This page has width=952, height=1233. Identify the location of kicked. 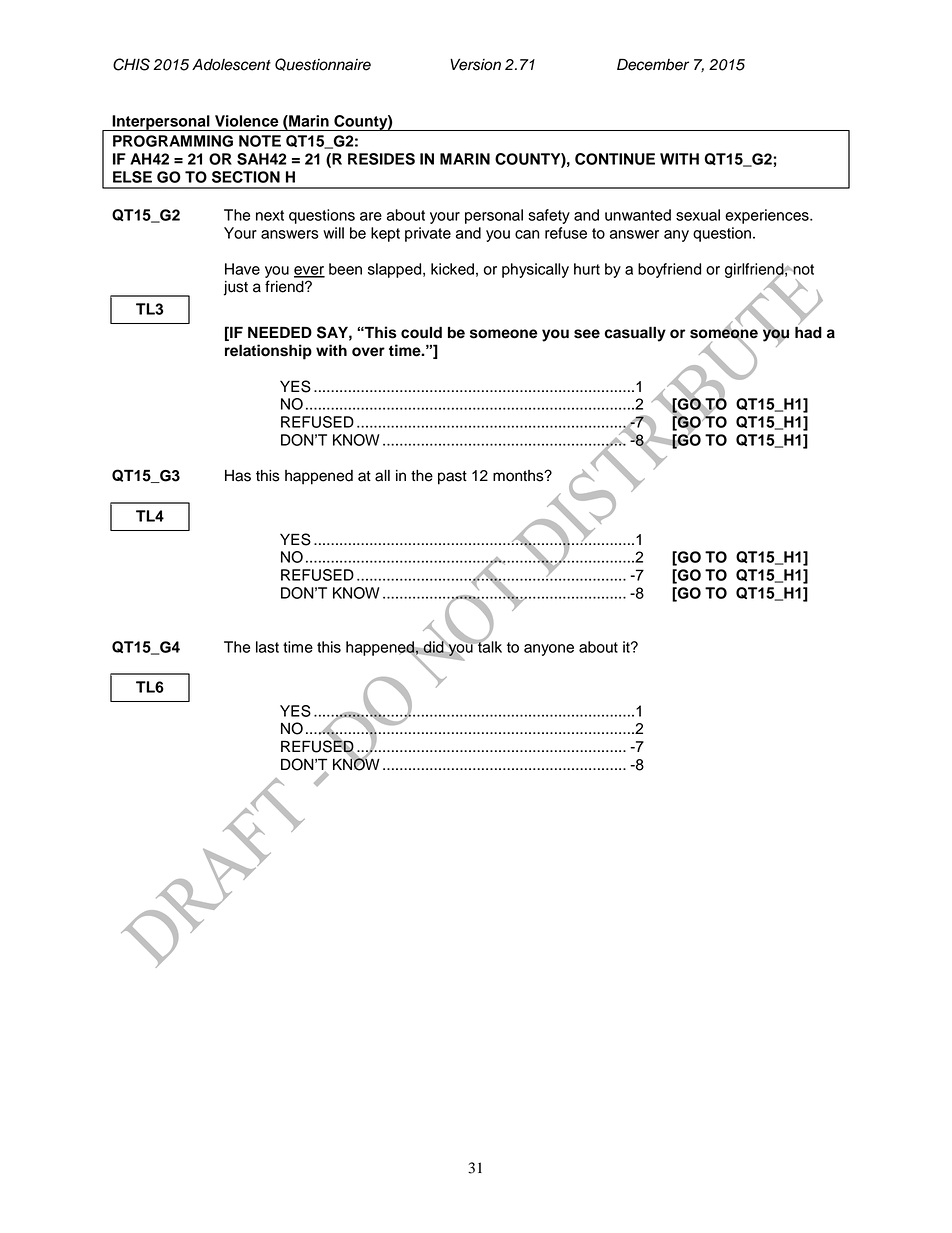
(452, 269).
